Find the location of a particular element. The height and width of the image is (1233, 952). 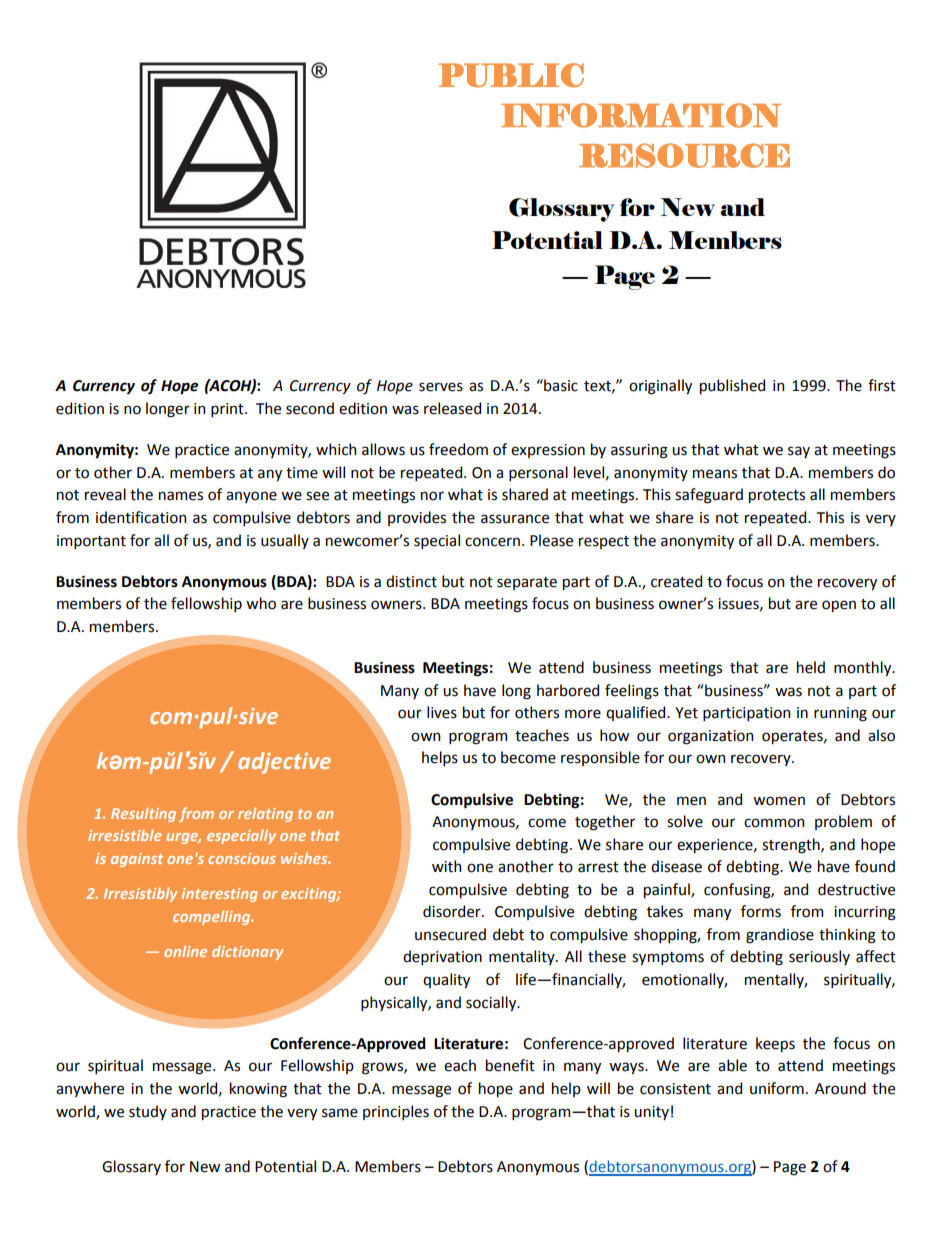

print is located at coordinates (228, 410).
